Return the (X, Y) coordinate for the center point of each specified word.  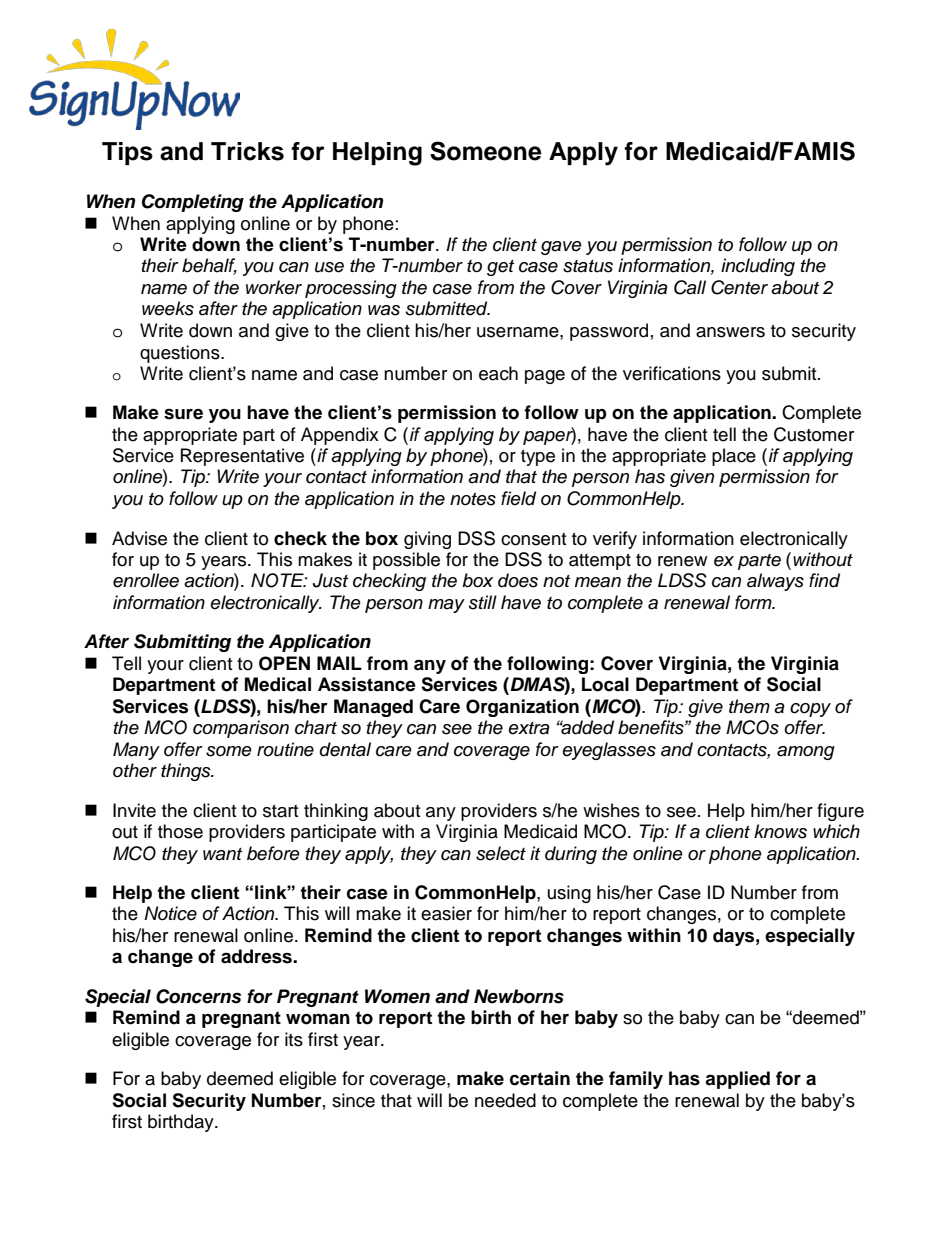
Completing (193, 203)
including (758, 267)
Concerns (198, 996)
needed (505, 1100)
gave (561, 248)
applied (737, 1080)
